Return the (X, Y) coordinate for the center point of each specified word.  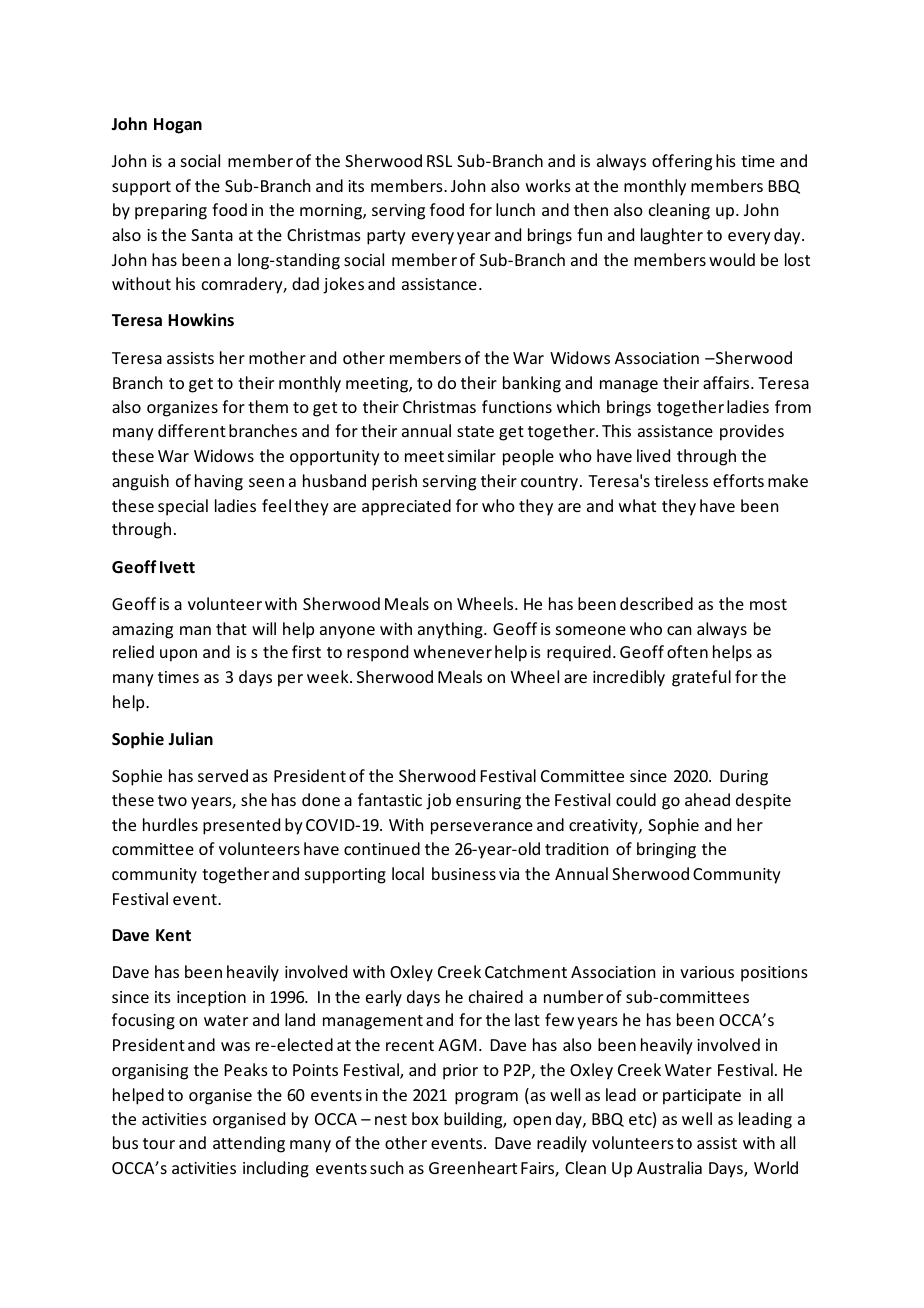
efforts (738, 480)
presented (241, 826)
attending (249, 1144)
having (219, 482)
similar (472, 455)
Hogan (178, 126)
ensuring (488, 802)
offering (682, 162)
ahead (707, 799)
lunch (515, 209)
